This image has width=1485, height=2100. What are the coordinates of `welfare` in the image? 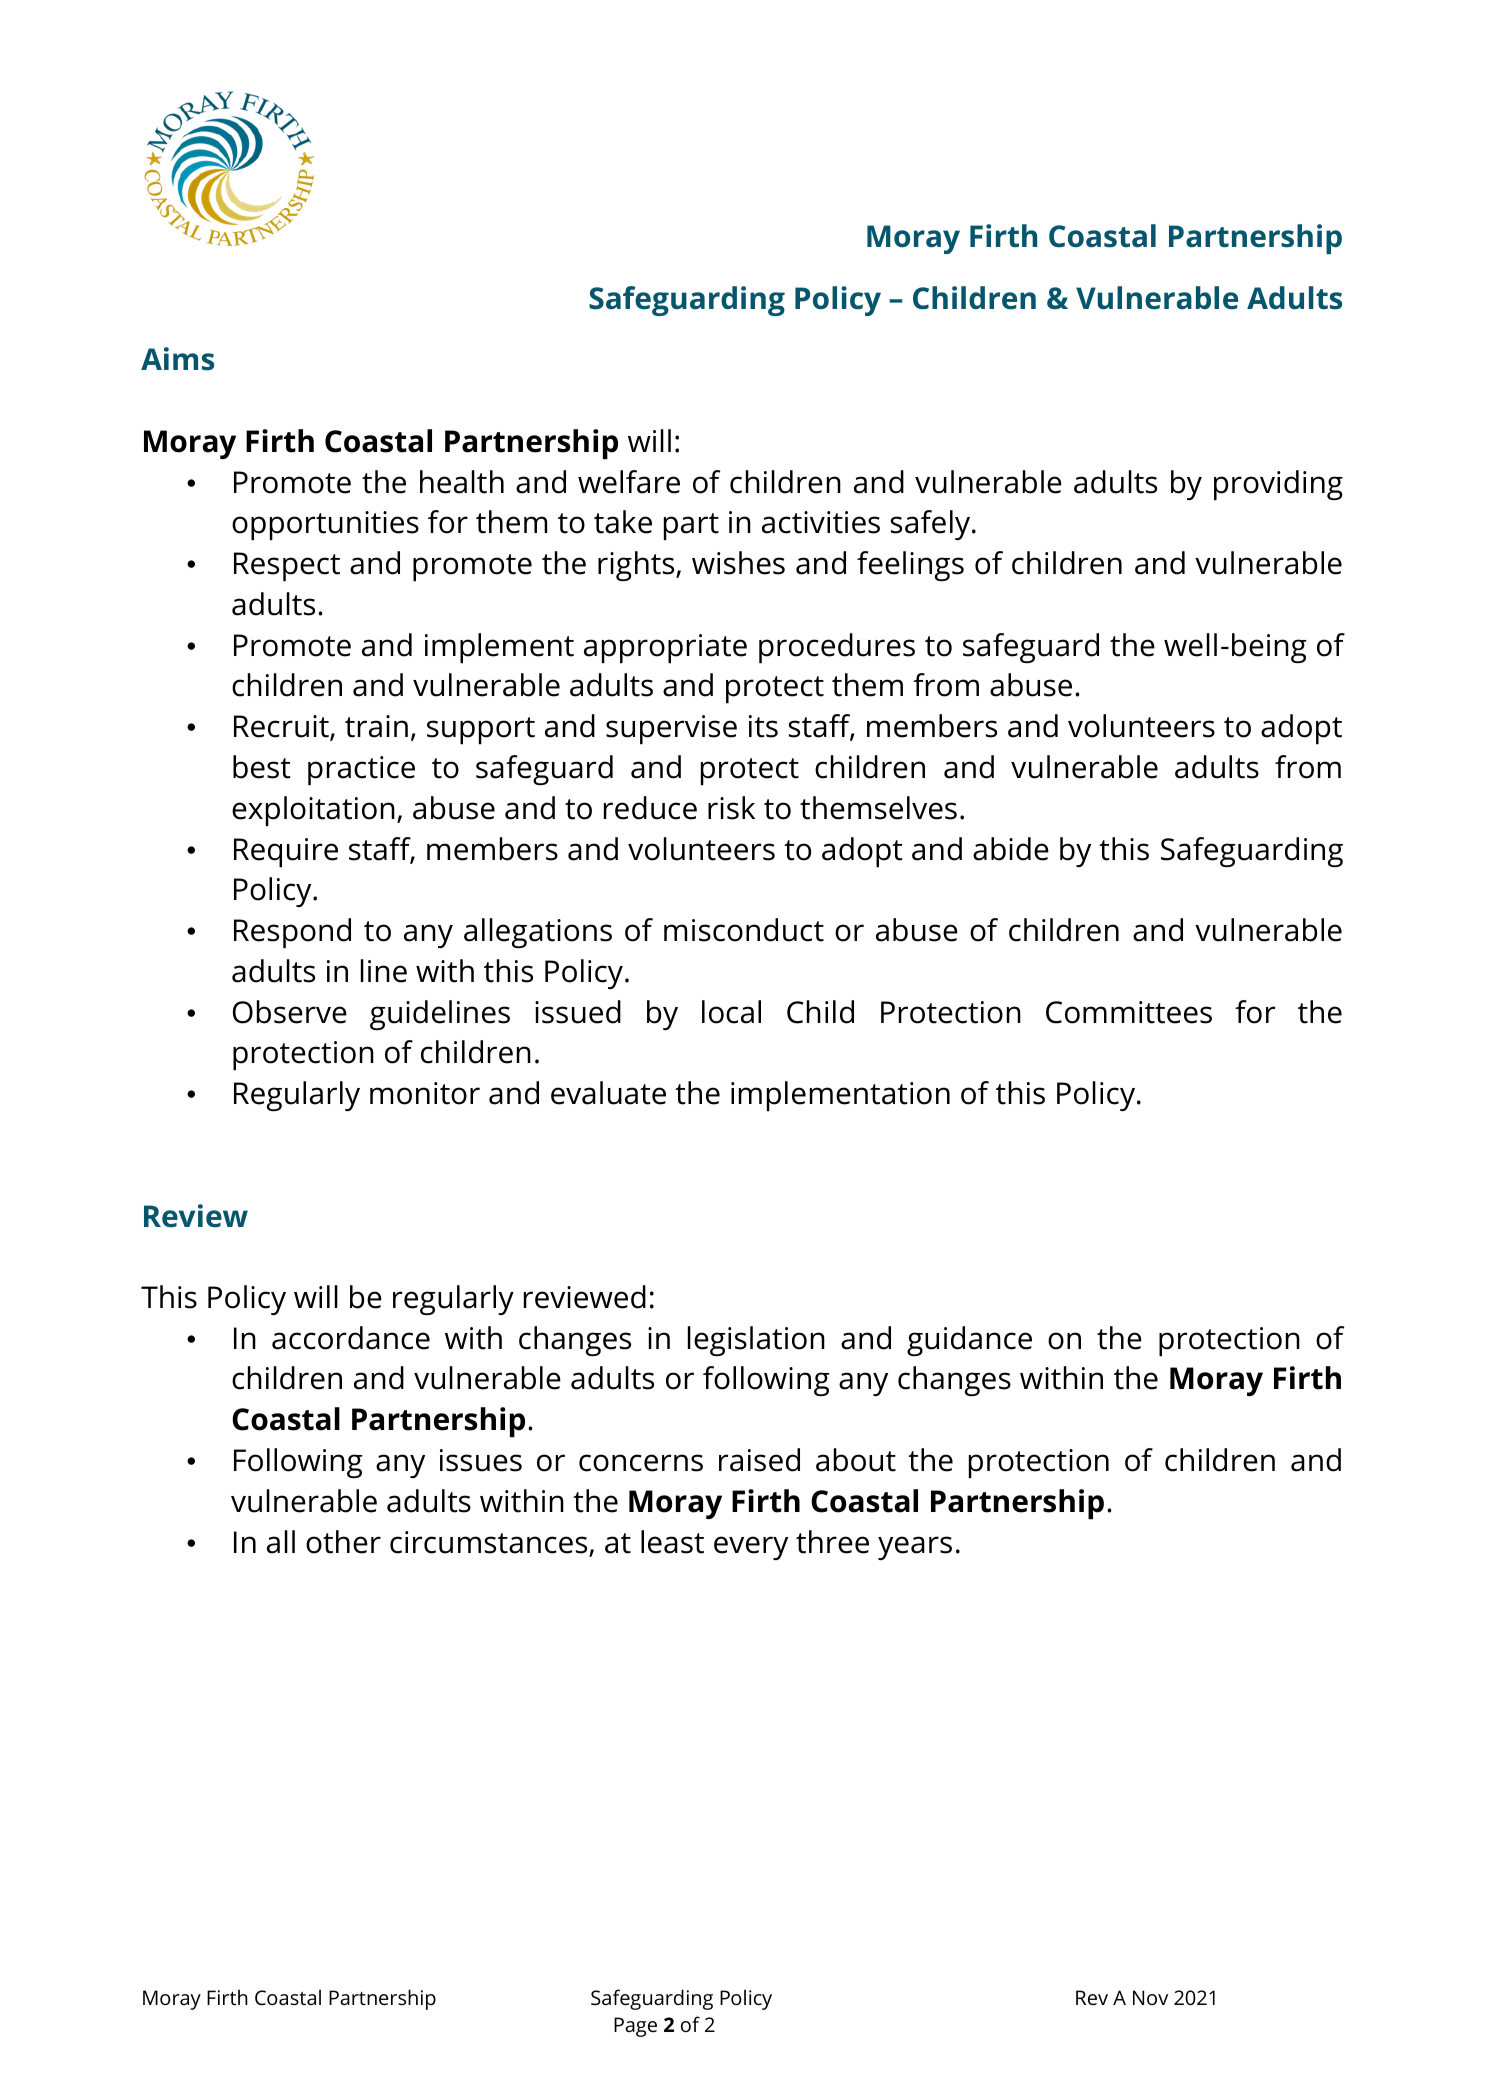 It's located at (629, 482).
